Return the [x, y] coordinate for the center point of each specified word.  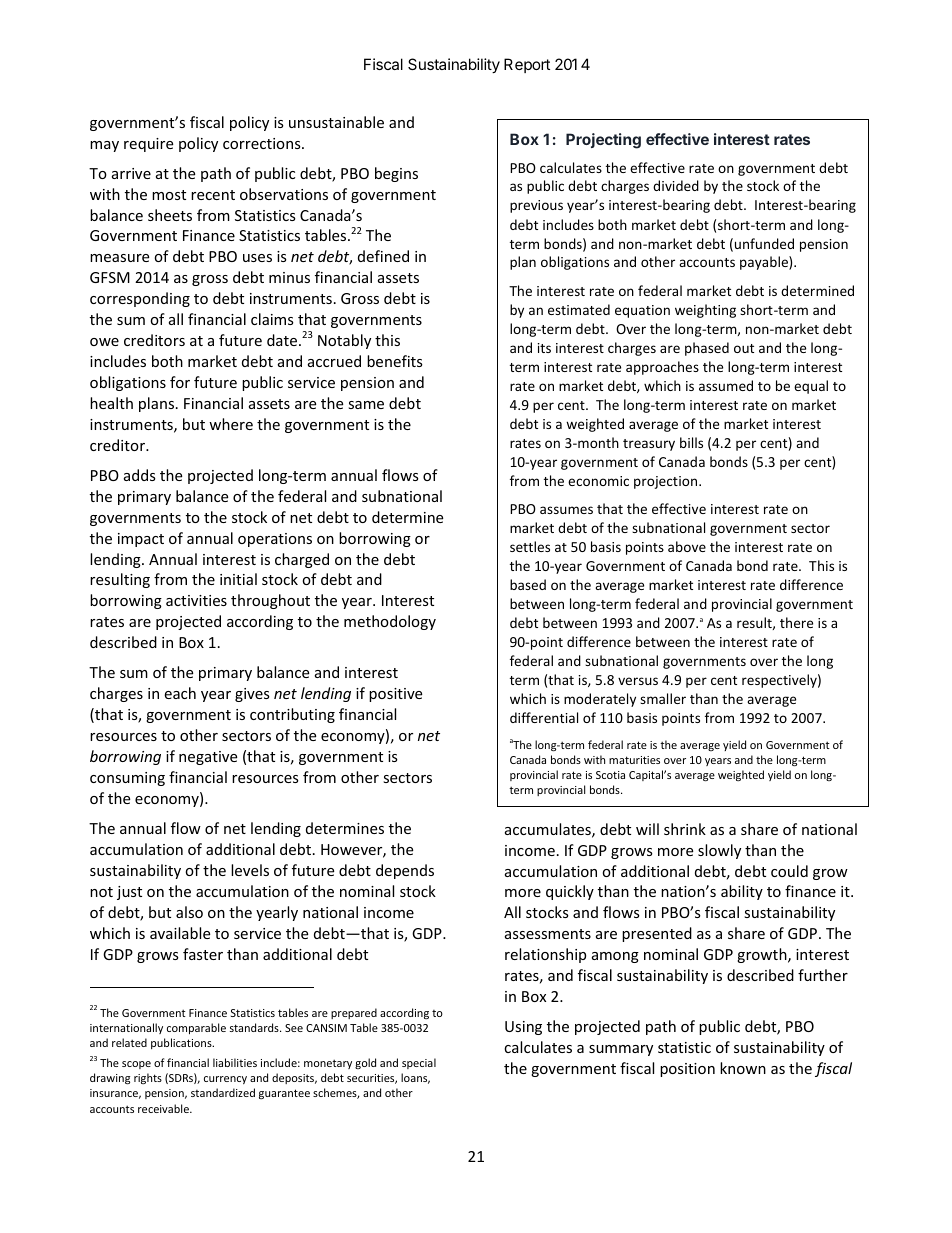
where [231, 424]
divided [676, 185]
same [366, 405]
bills [691, 442]
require [148, 145]
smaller [663, 698]
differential [544, 717]
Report [527, 65]
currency [225, 1080]
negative [208, 758]
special [419, 1063]
